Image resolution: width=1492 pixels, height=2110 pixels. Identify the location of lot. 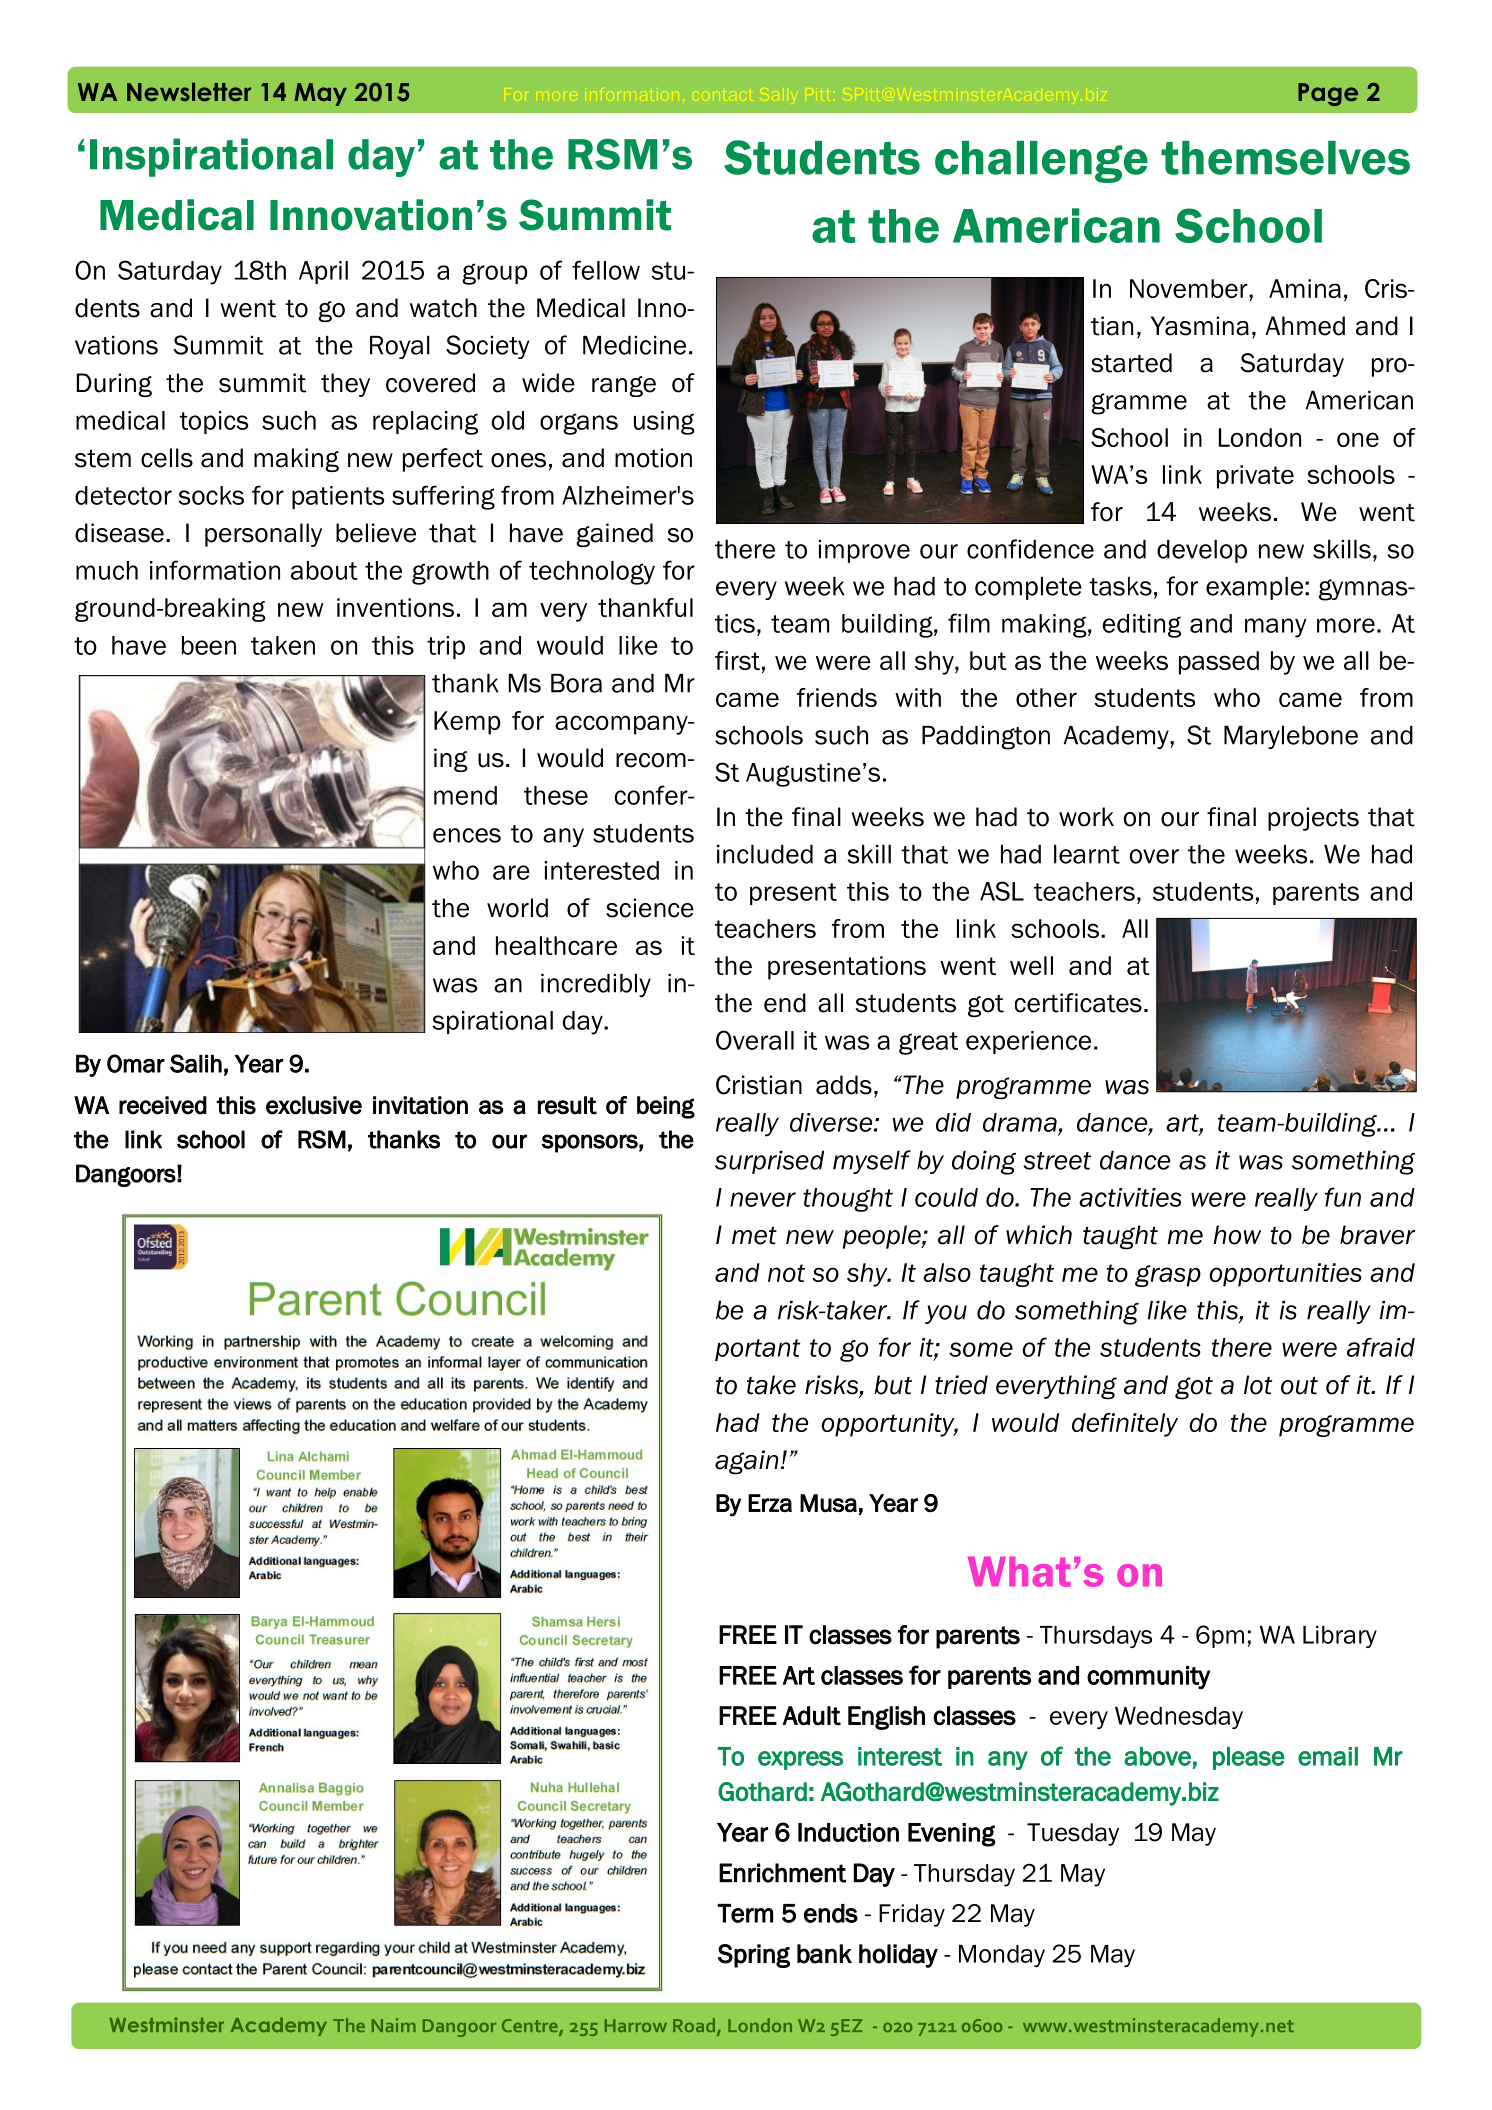
(1258, 1385).
